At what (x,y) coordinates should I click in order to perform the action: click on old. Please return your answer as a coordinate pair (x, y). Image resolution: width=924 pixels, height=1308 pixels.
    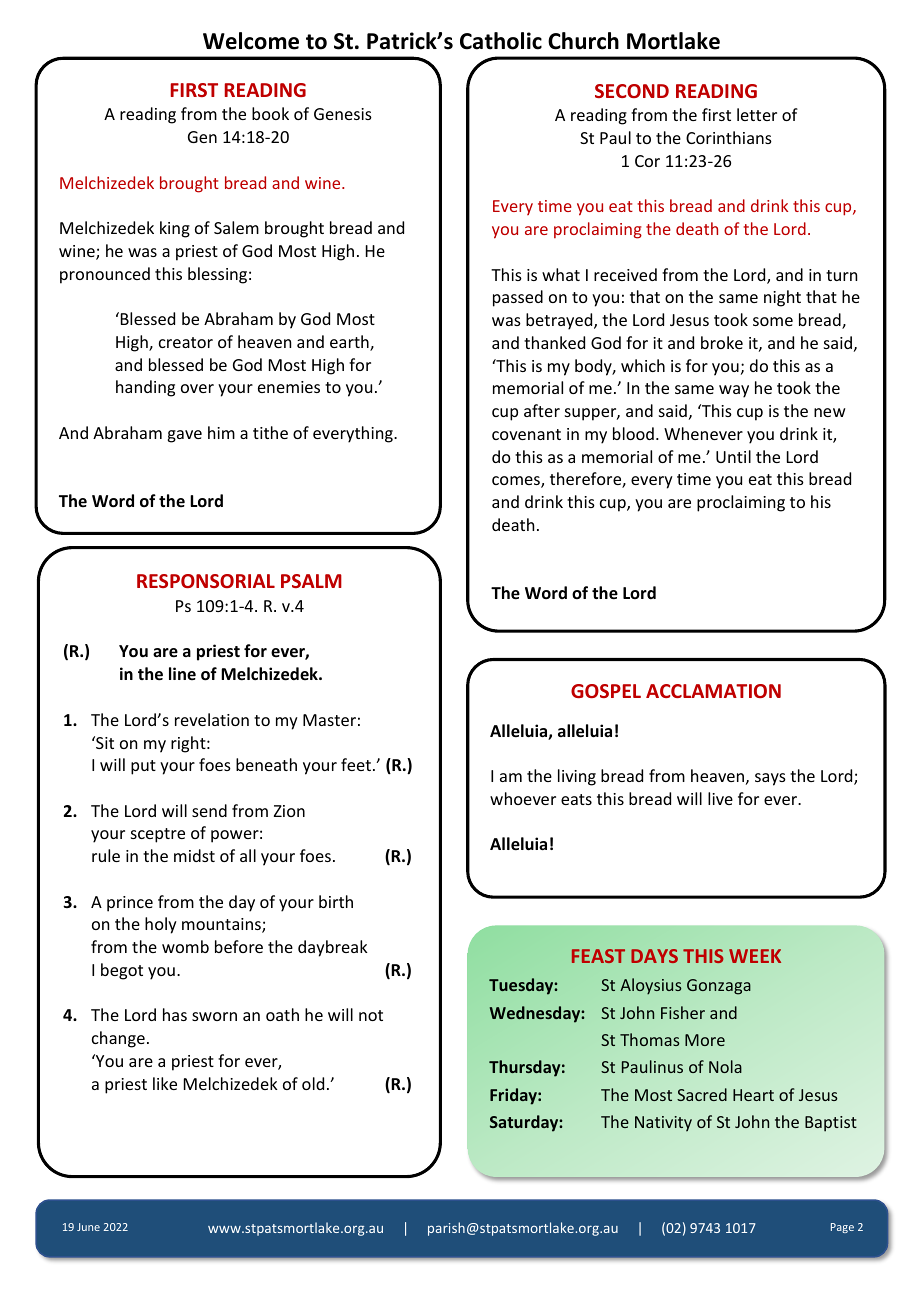
    Looking at the image, I should click on (313, 1083).
